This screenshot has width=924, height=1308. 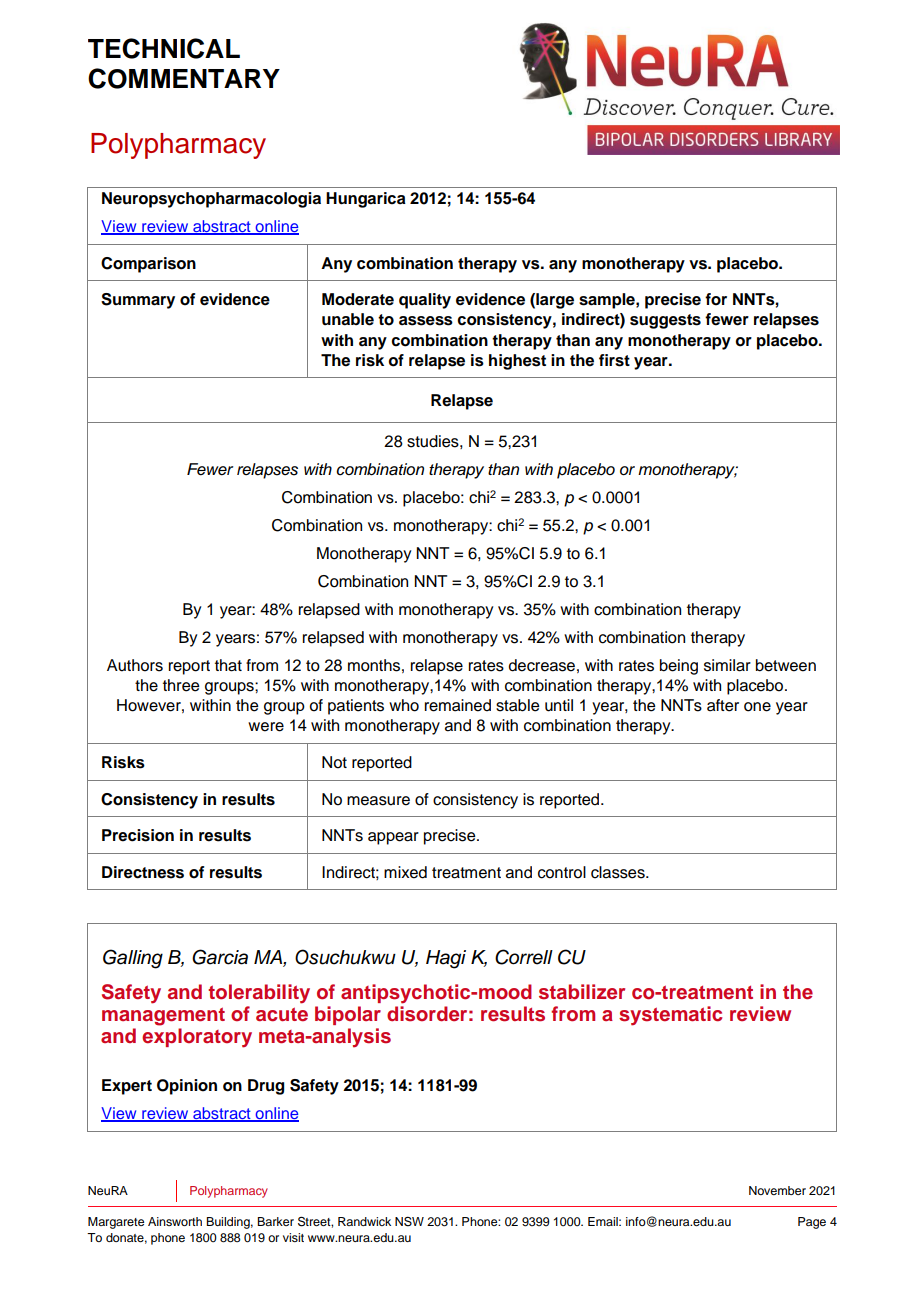 What do you see at coordinates (175, 1221) in the screenshot?
I see `Ainsworth` at bounding box center [175, 1221].
